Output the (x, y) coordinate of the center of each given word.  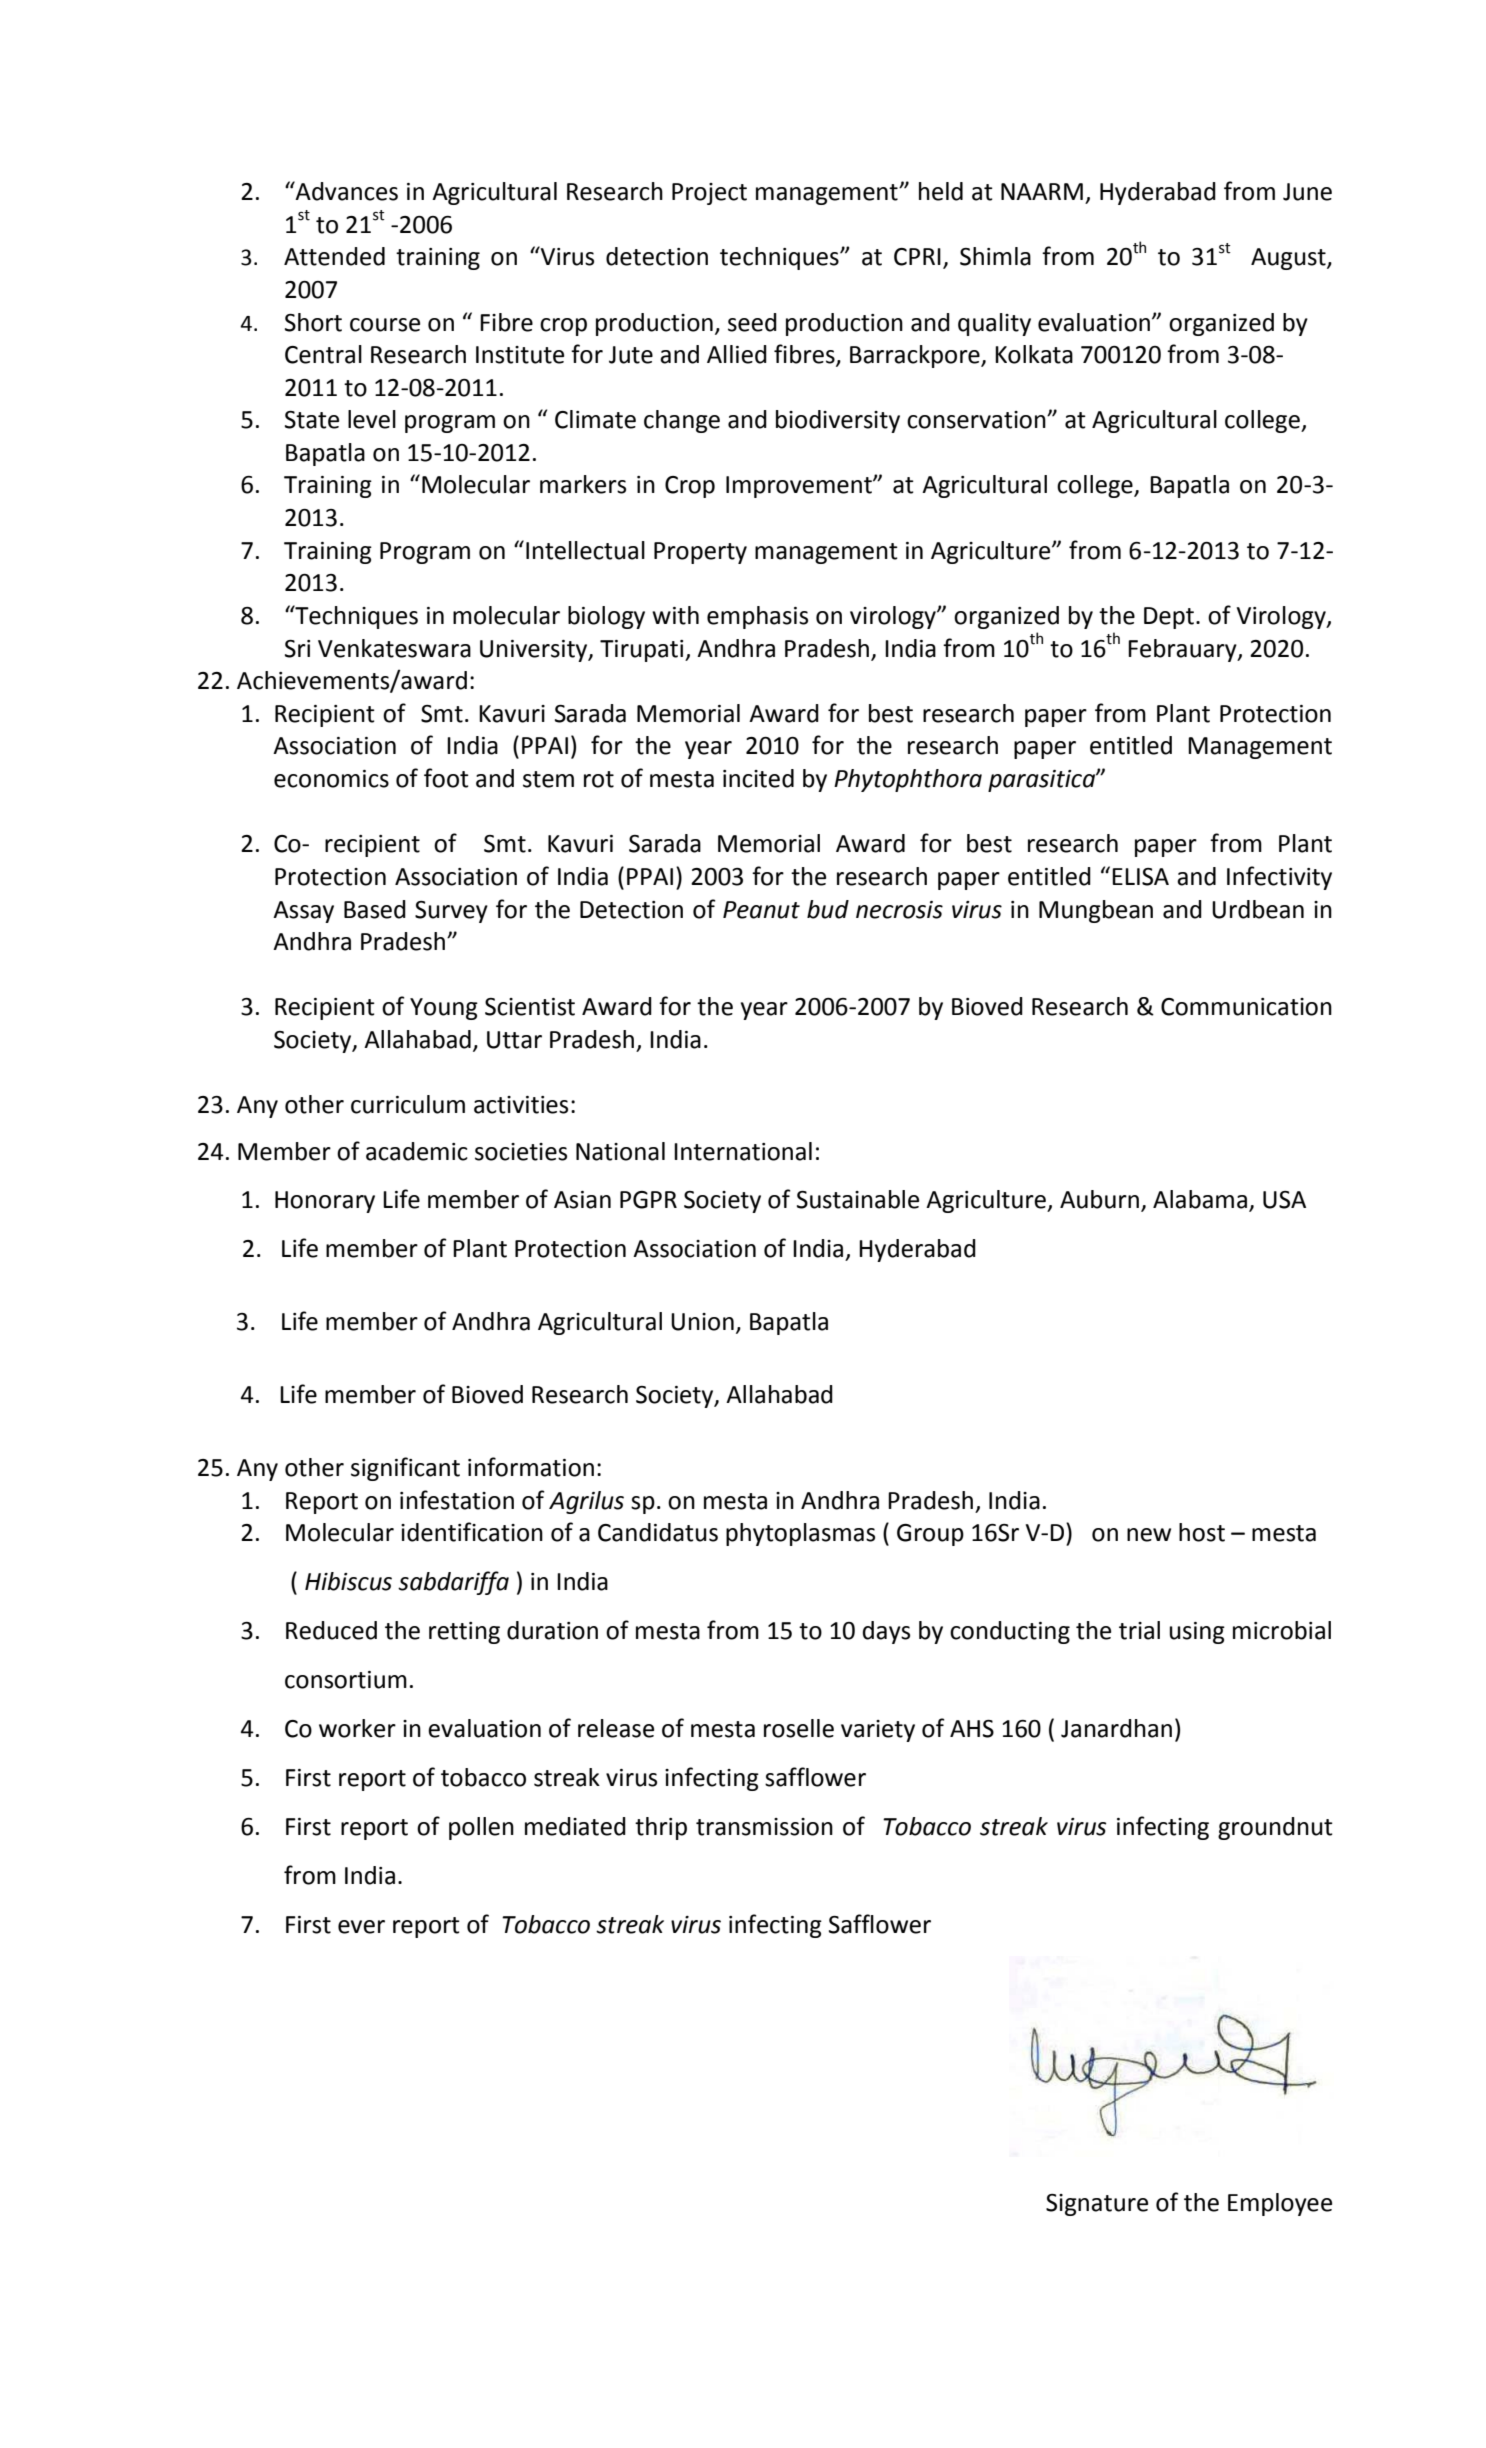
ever (361, 1927)
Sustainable (858, 1199)
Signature (1097, 2205)
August (1289, 259)
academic (417, 1151)
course (385, 325)
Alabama (1200, 1199)
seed (752, 322)
